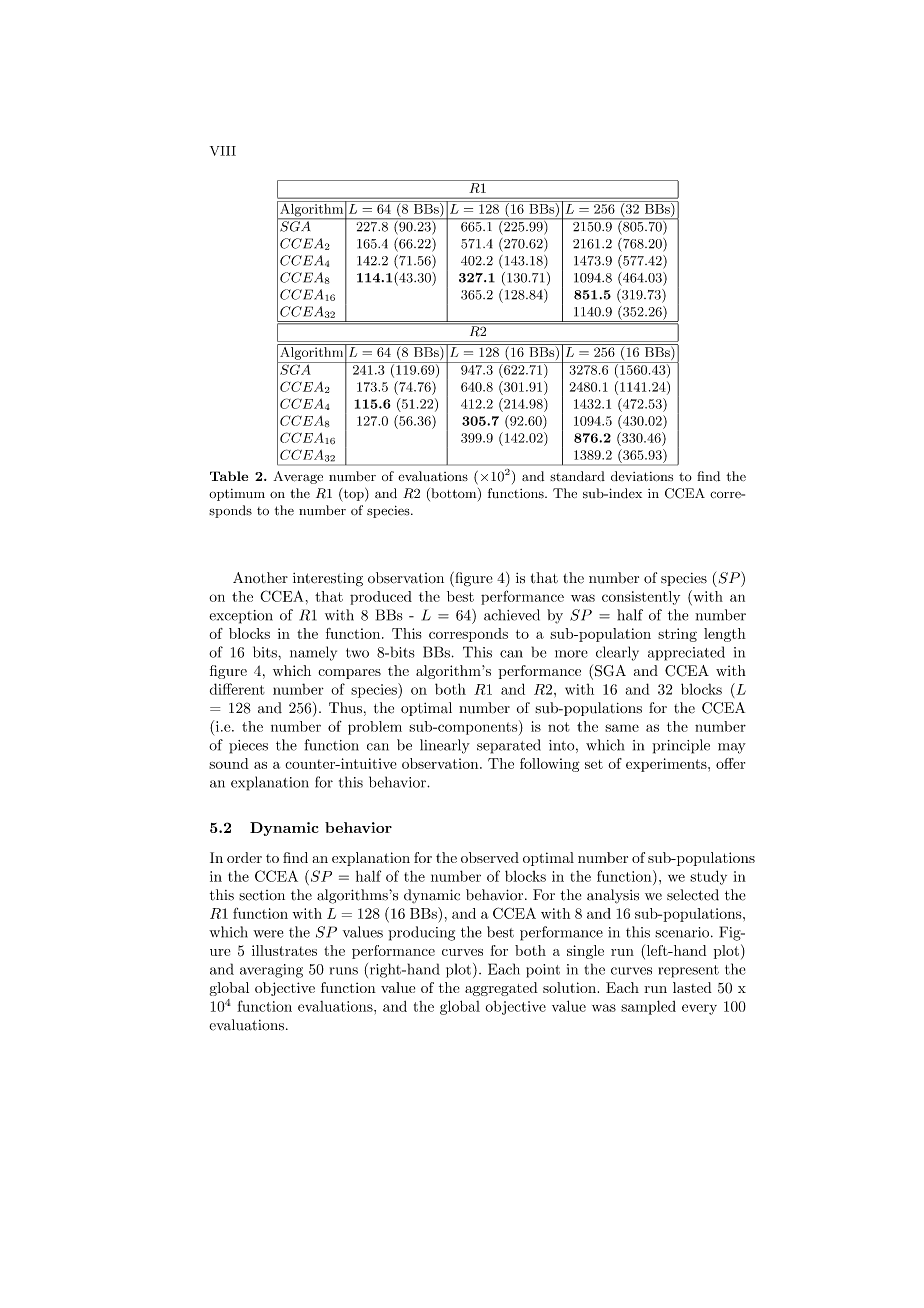 Image resolution: width=924 pixels, height=1308 pixels. What do you see at coordinates (509, 746) in the screenshot?
I see `separated` at bounding box center [509, 746].
